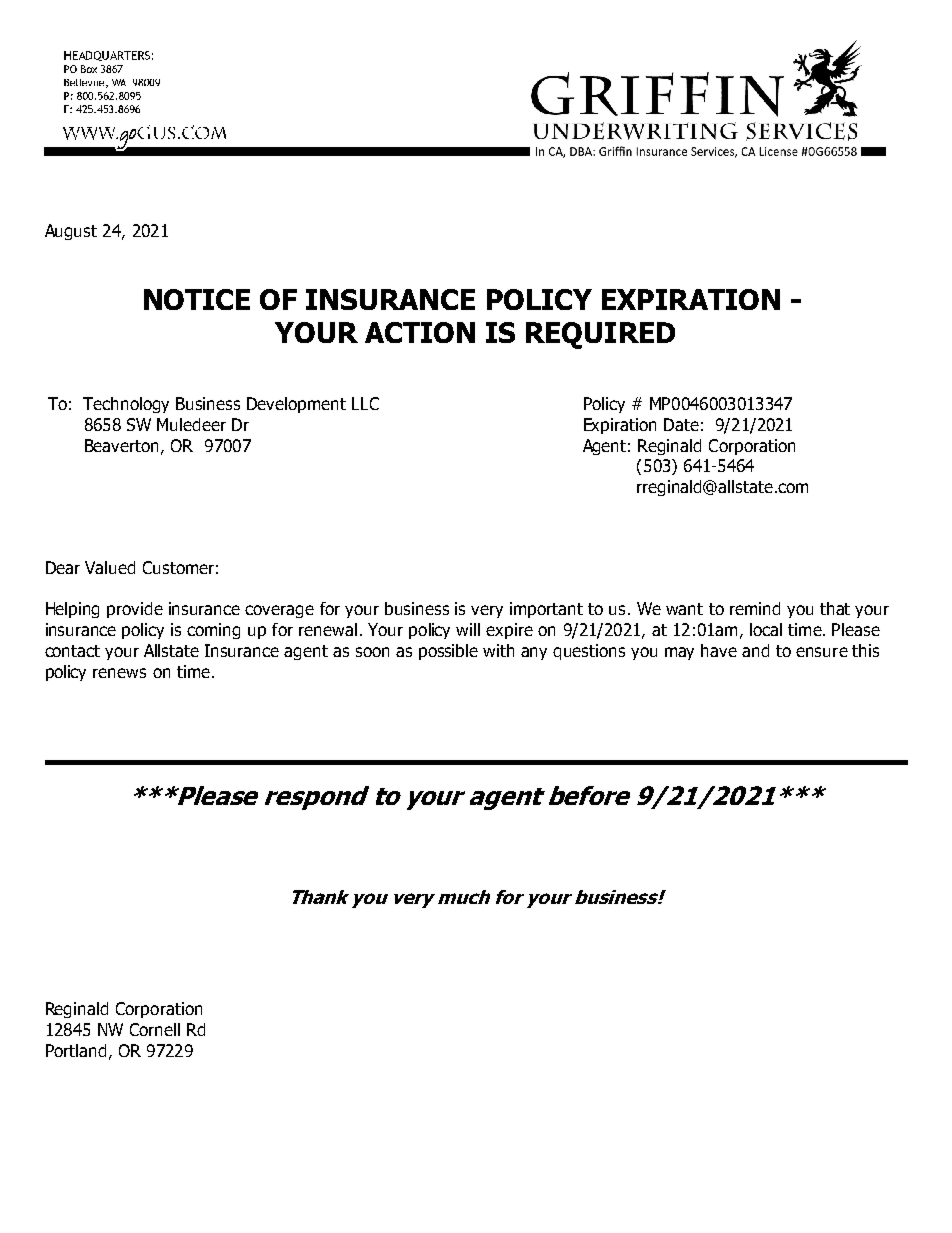  What do you see at coordinates (468, 629) in the page?
I see `will` at bounding box center [468, 629].
